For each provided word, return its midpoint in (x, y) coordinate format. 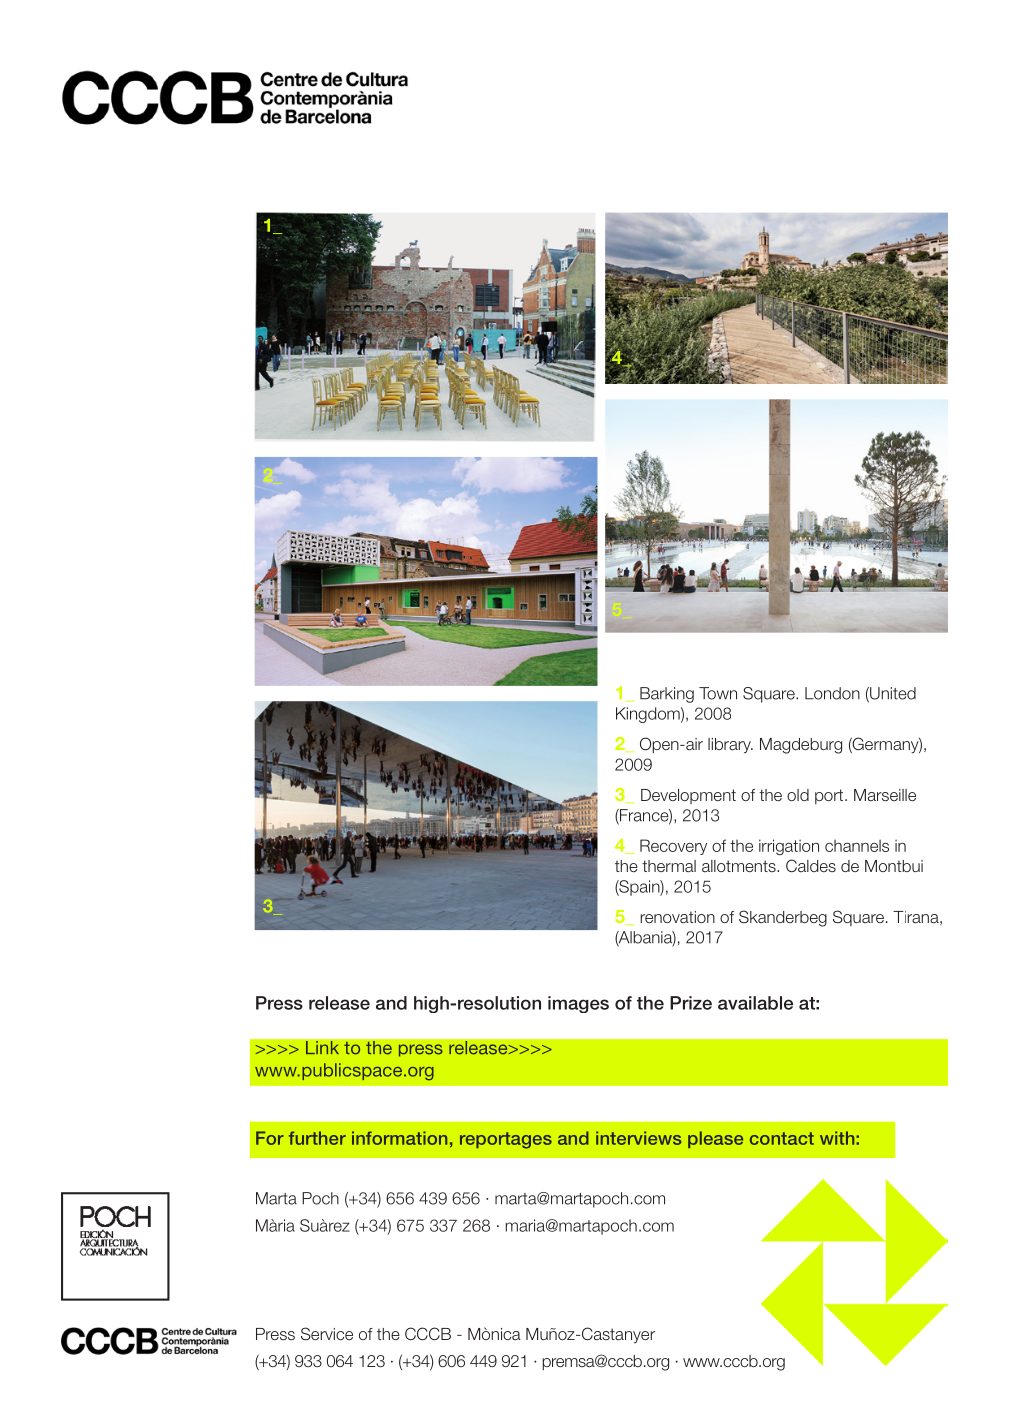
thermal (669, 866)
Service (327, 1333)
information (399, 1138)
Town (718, 693)
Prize (691, 1003)
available (755, 1003)
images (578, 1004)
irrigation (789, 847)
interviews (638, 1138)
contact (782, 1138)
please (715, 1139)
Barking (667, 695)
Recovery (673, 847)
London (832, 693)
